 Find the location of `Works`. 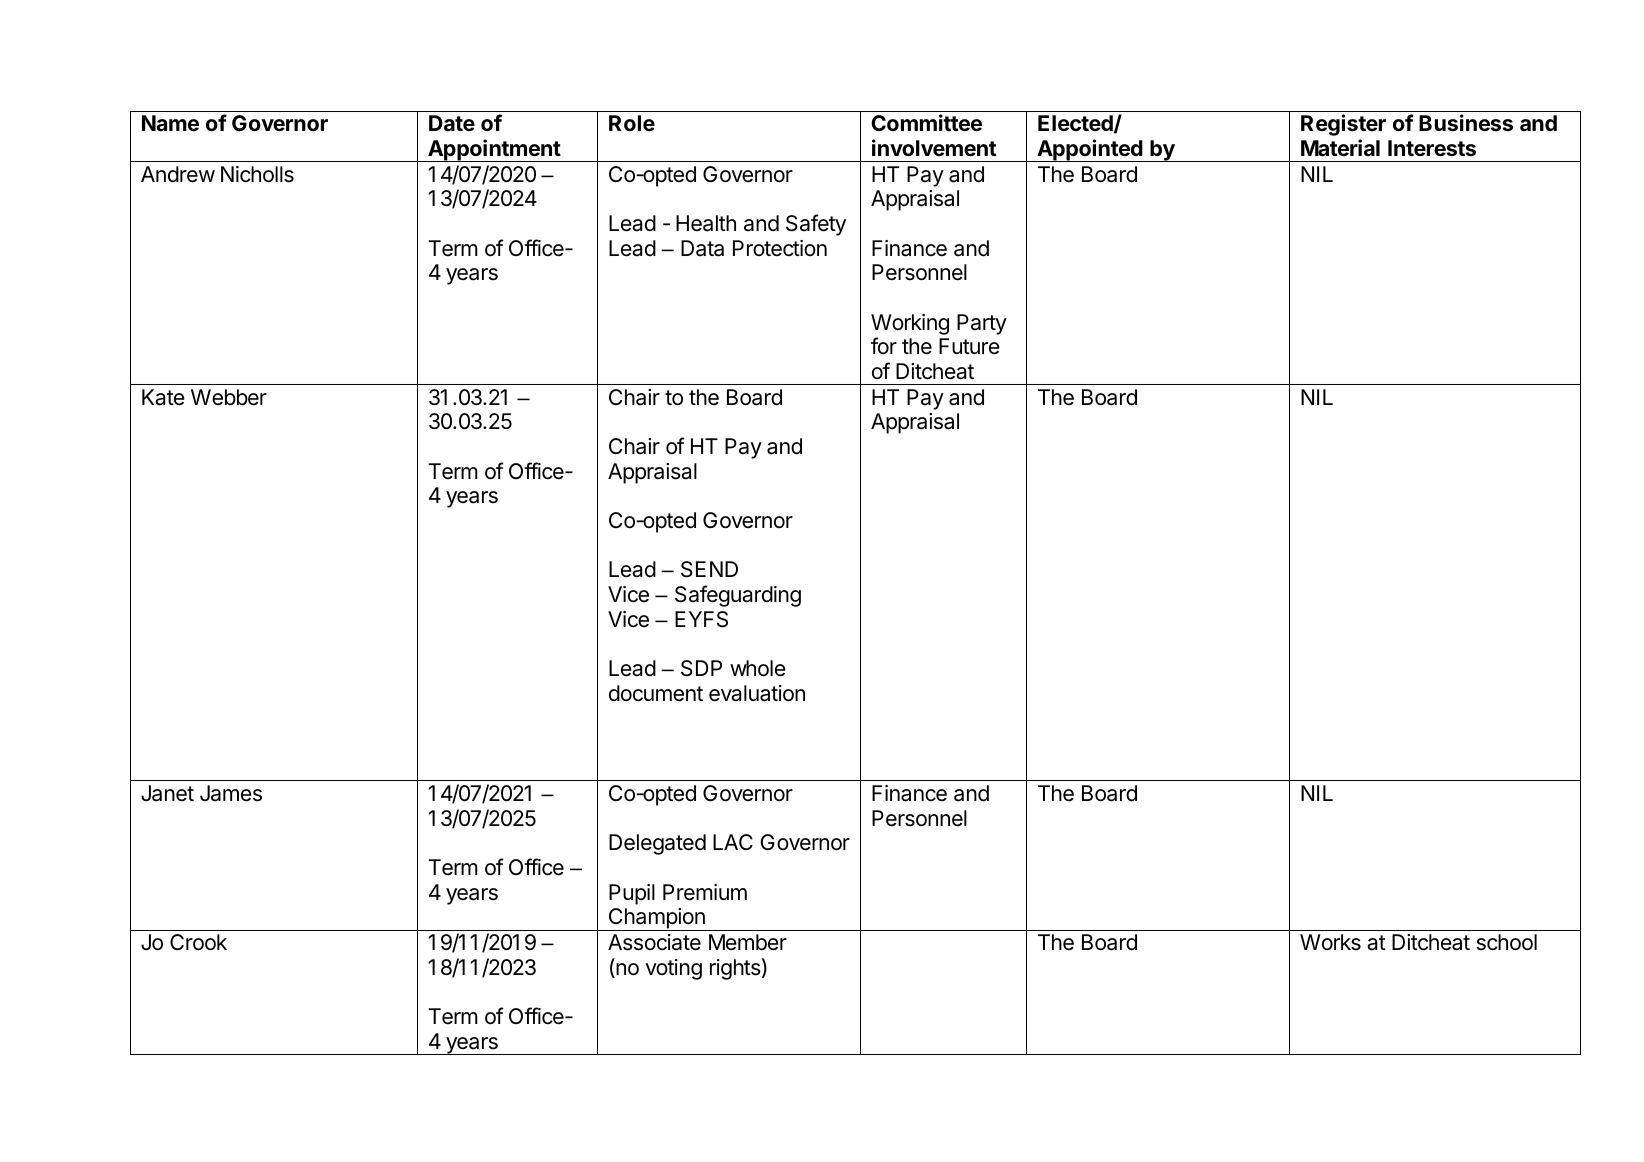

Works is located at coordinates (1330, 942).
